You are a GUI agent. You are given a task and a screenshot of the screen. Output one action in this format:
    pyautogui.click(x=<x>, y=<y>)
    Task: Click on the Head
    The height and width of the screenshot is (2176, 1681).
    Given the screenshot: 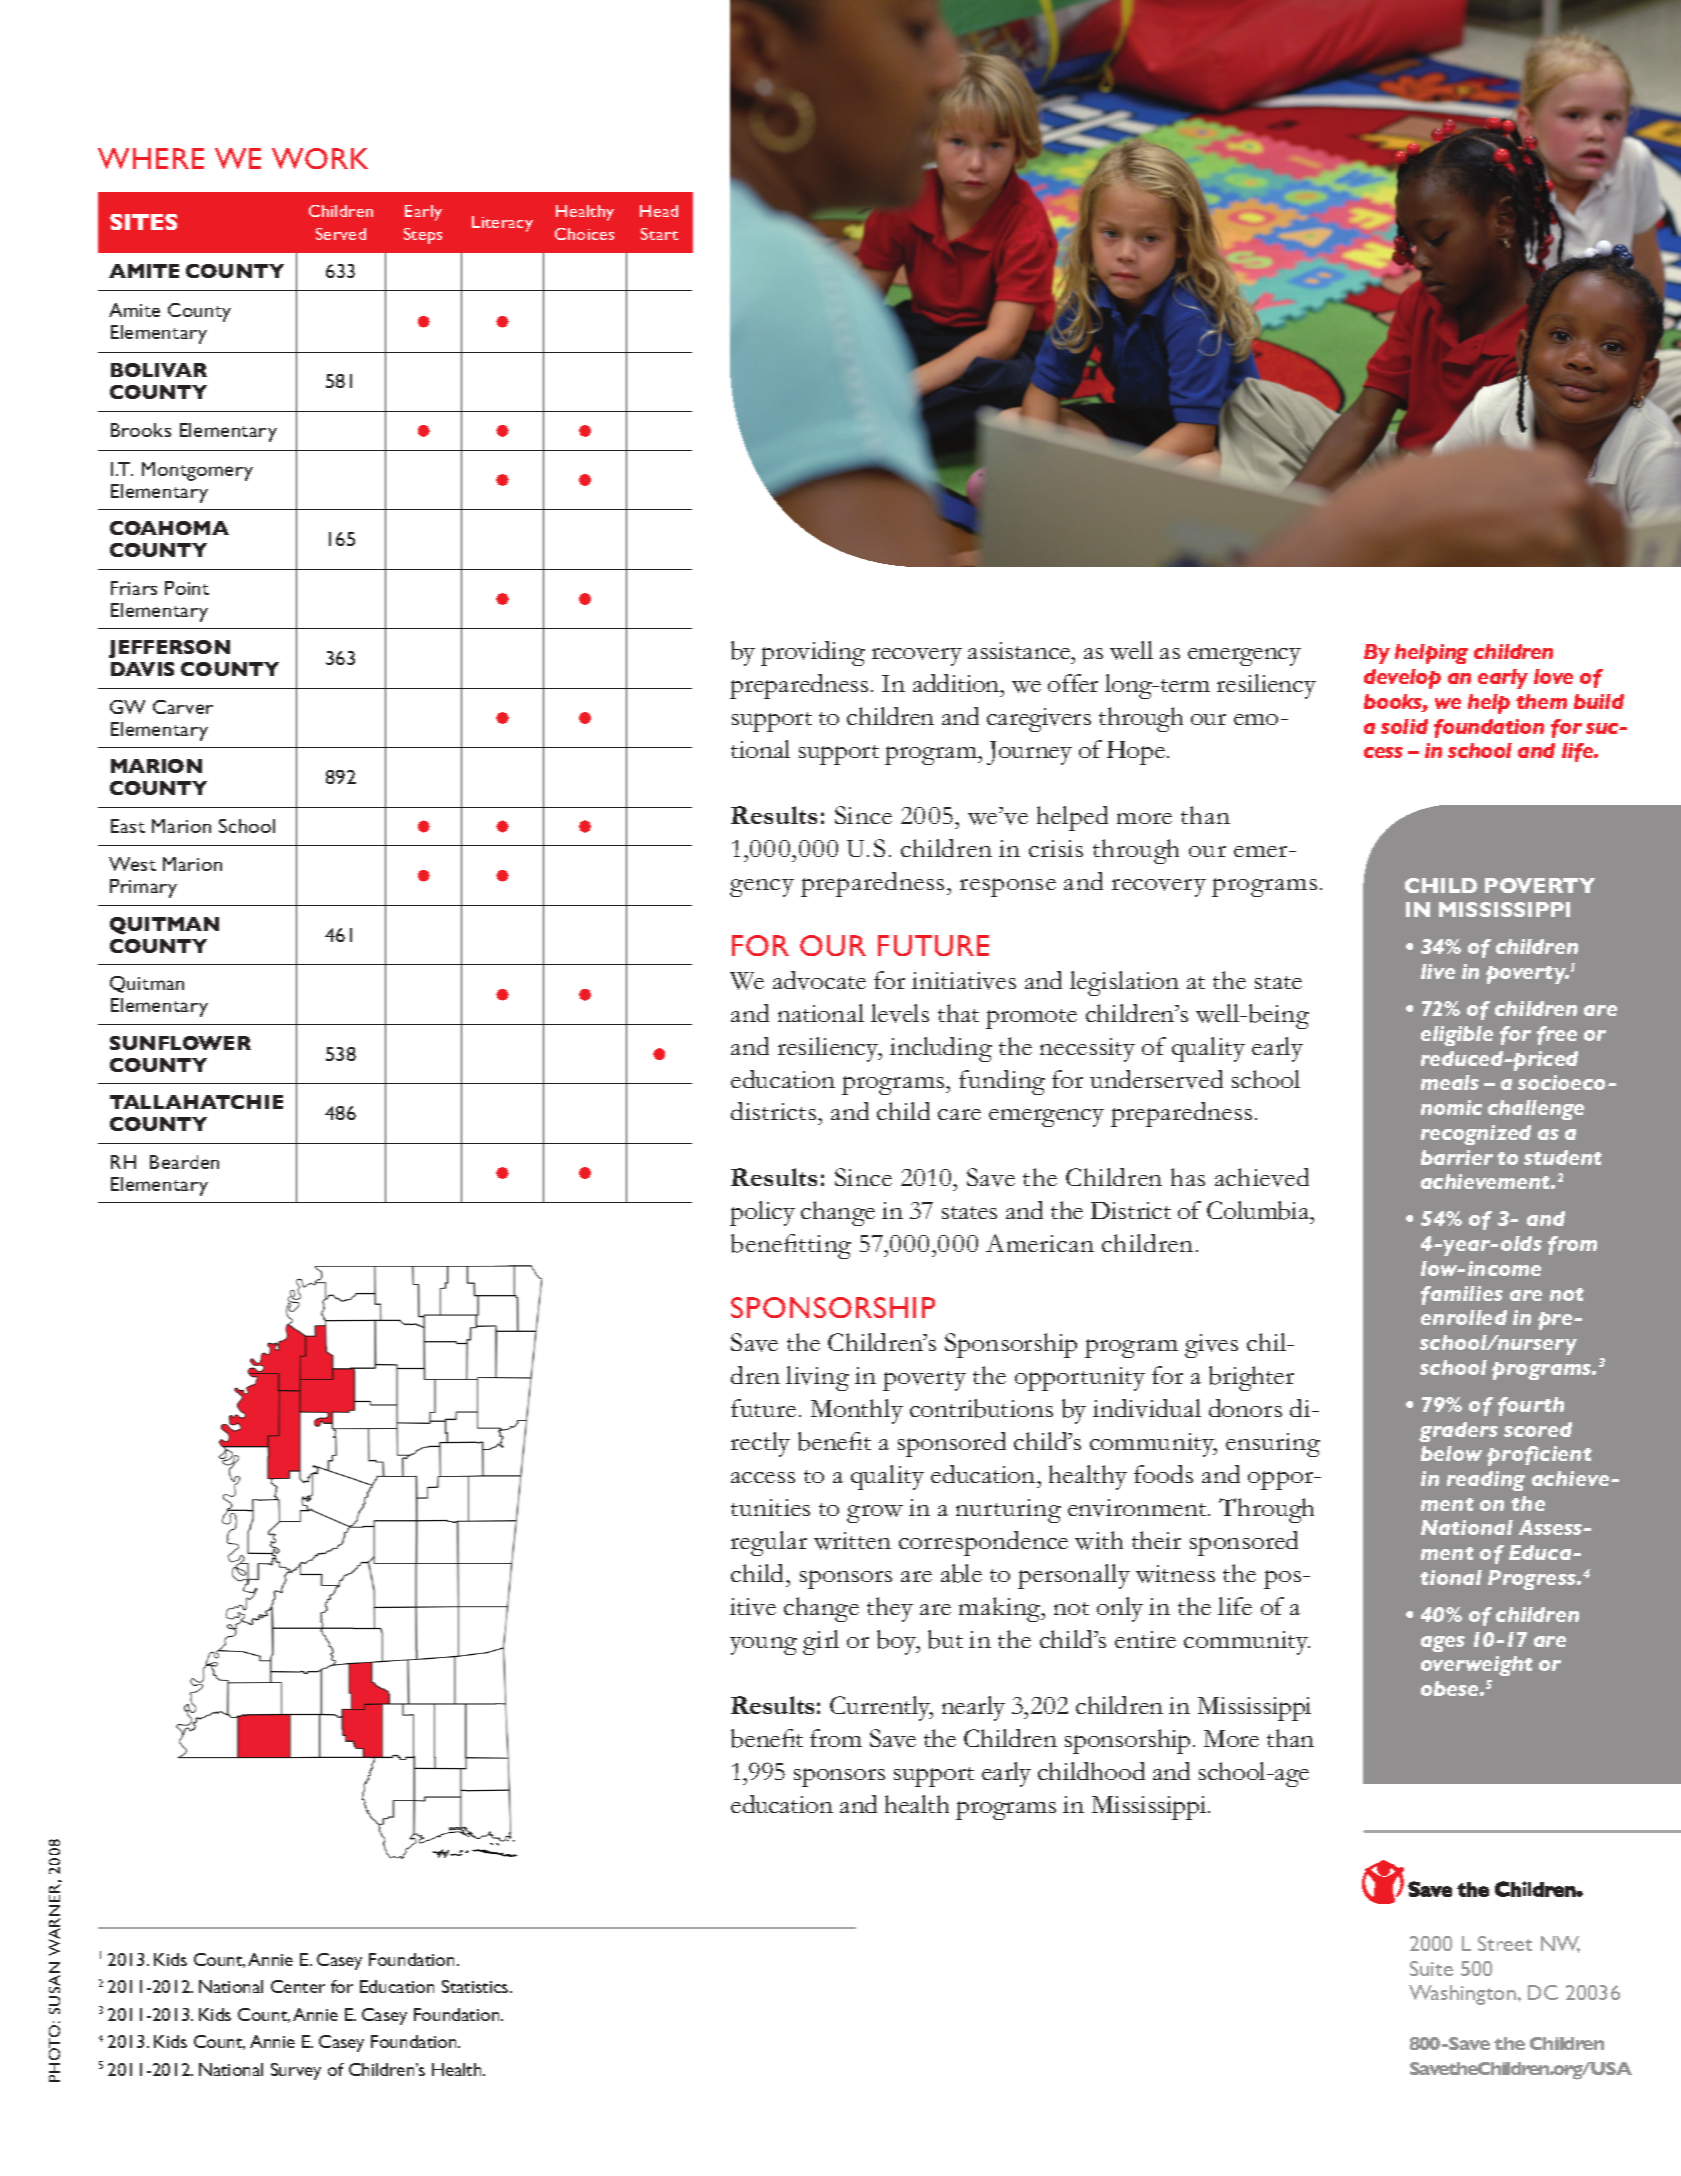 What is the action you would take?
    pyautogui.click(x=659, y=211)
